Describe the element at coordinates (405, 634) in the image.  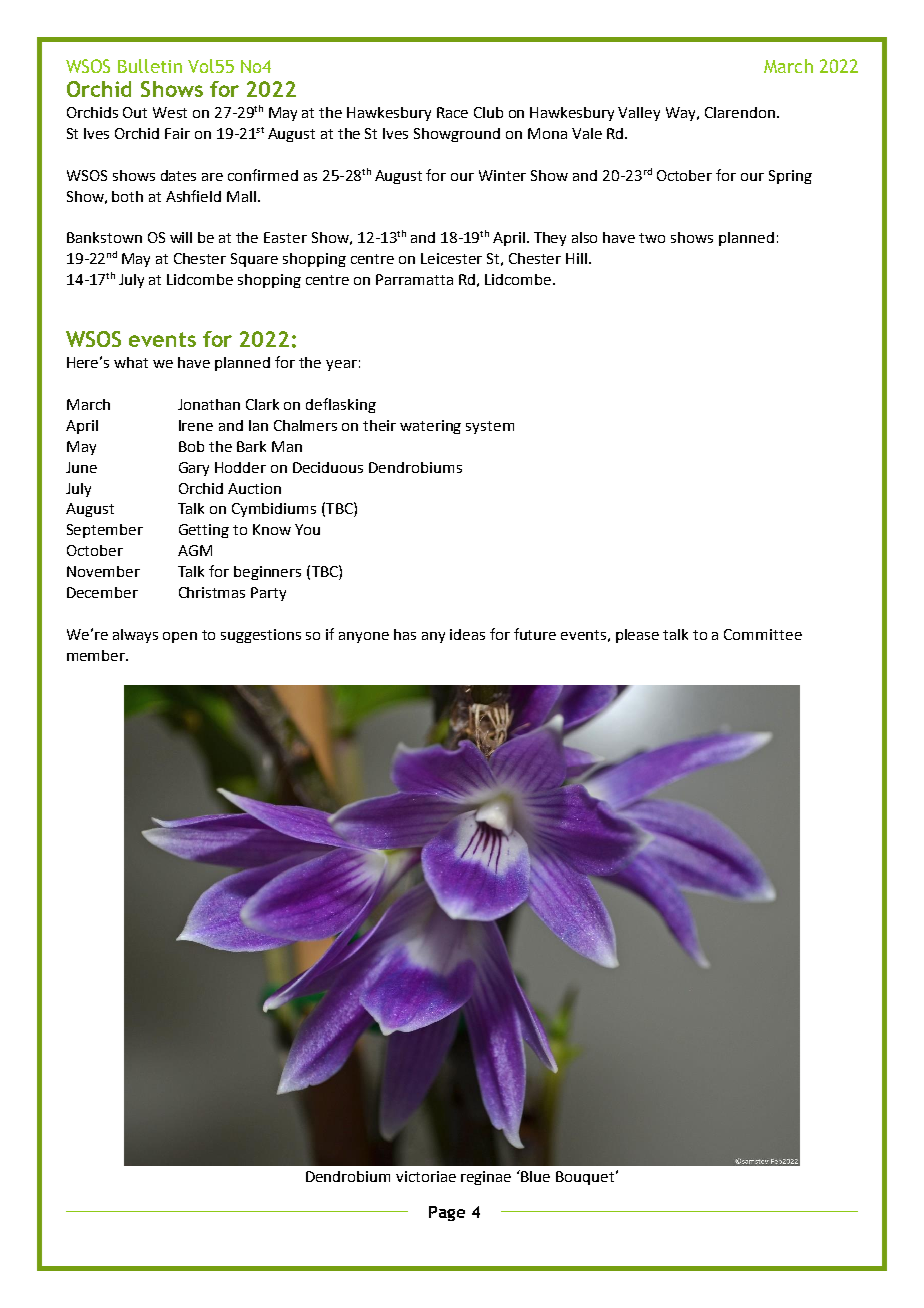
I see `has` at that location.
